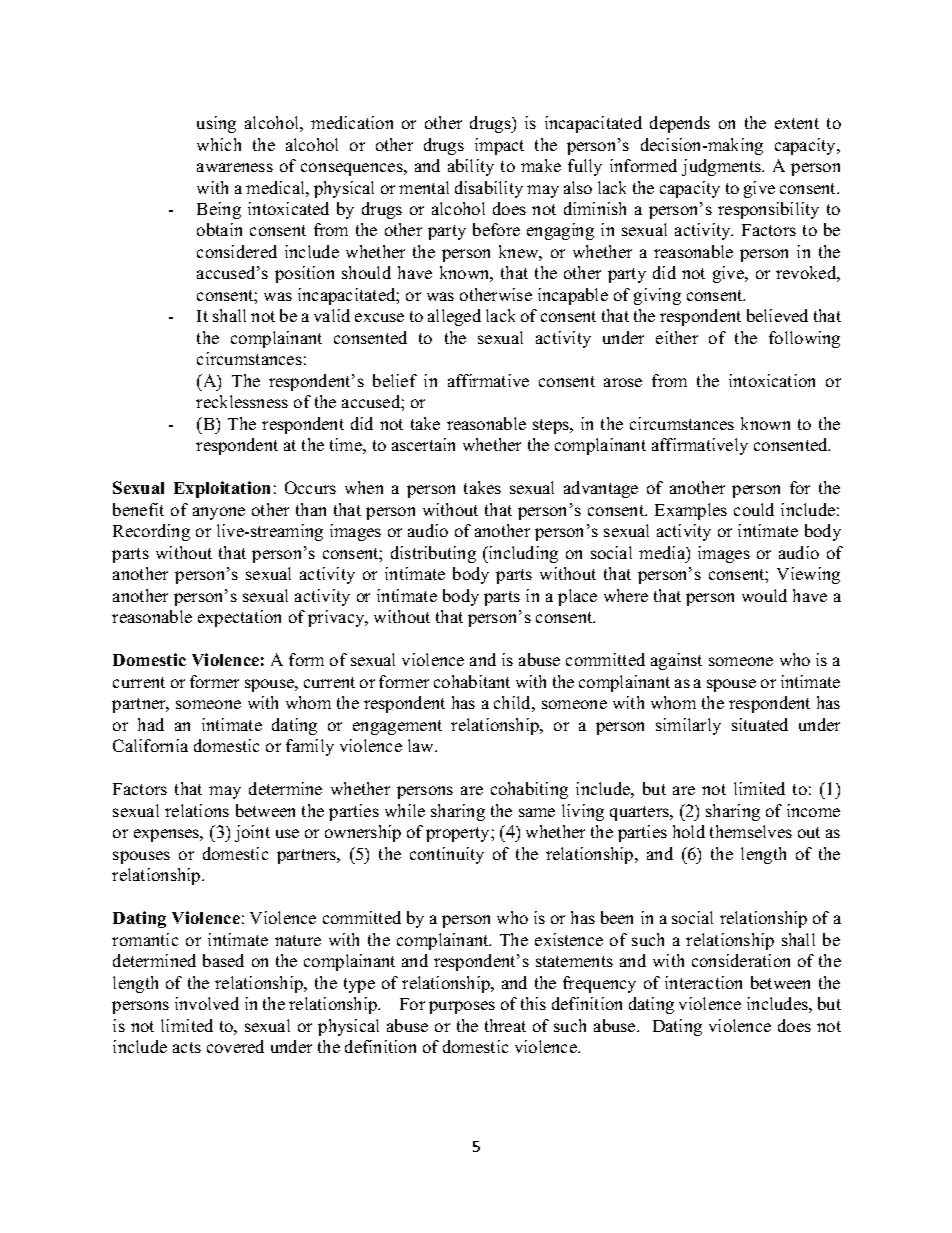 Image resolution: width=952 pixels, height=1233 pixels. What do you see at coordinates (207, 1003) in the image?
I see `involved` at bounding box center [207, 1003].
